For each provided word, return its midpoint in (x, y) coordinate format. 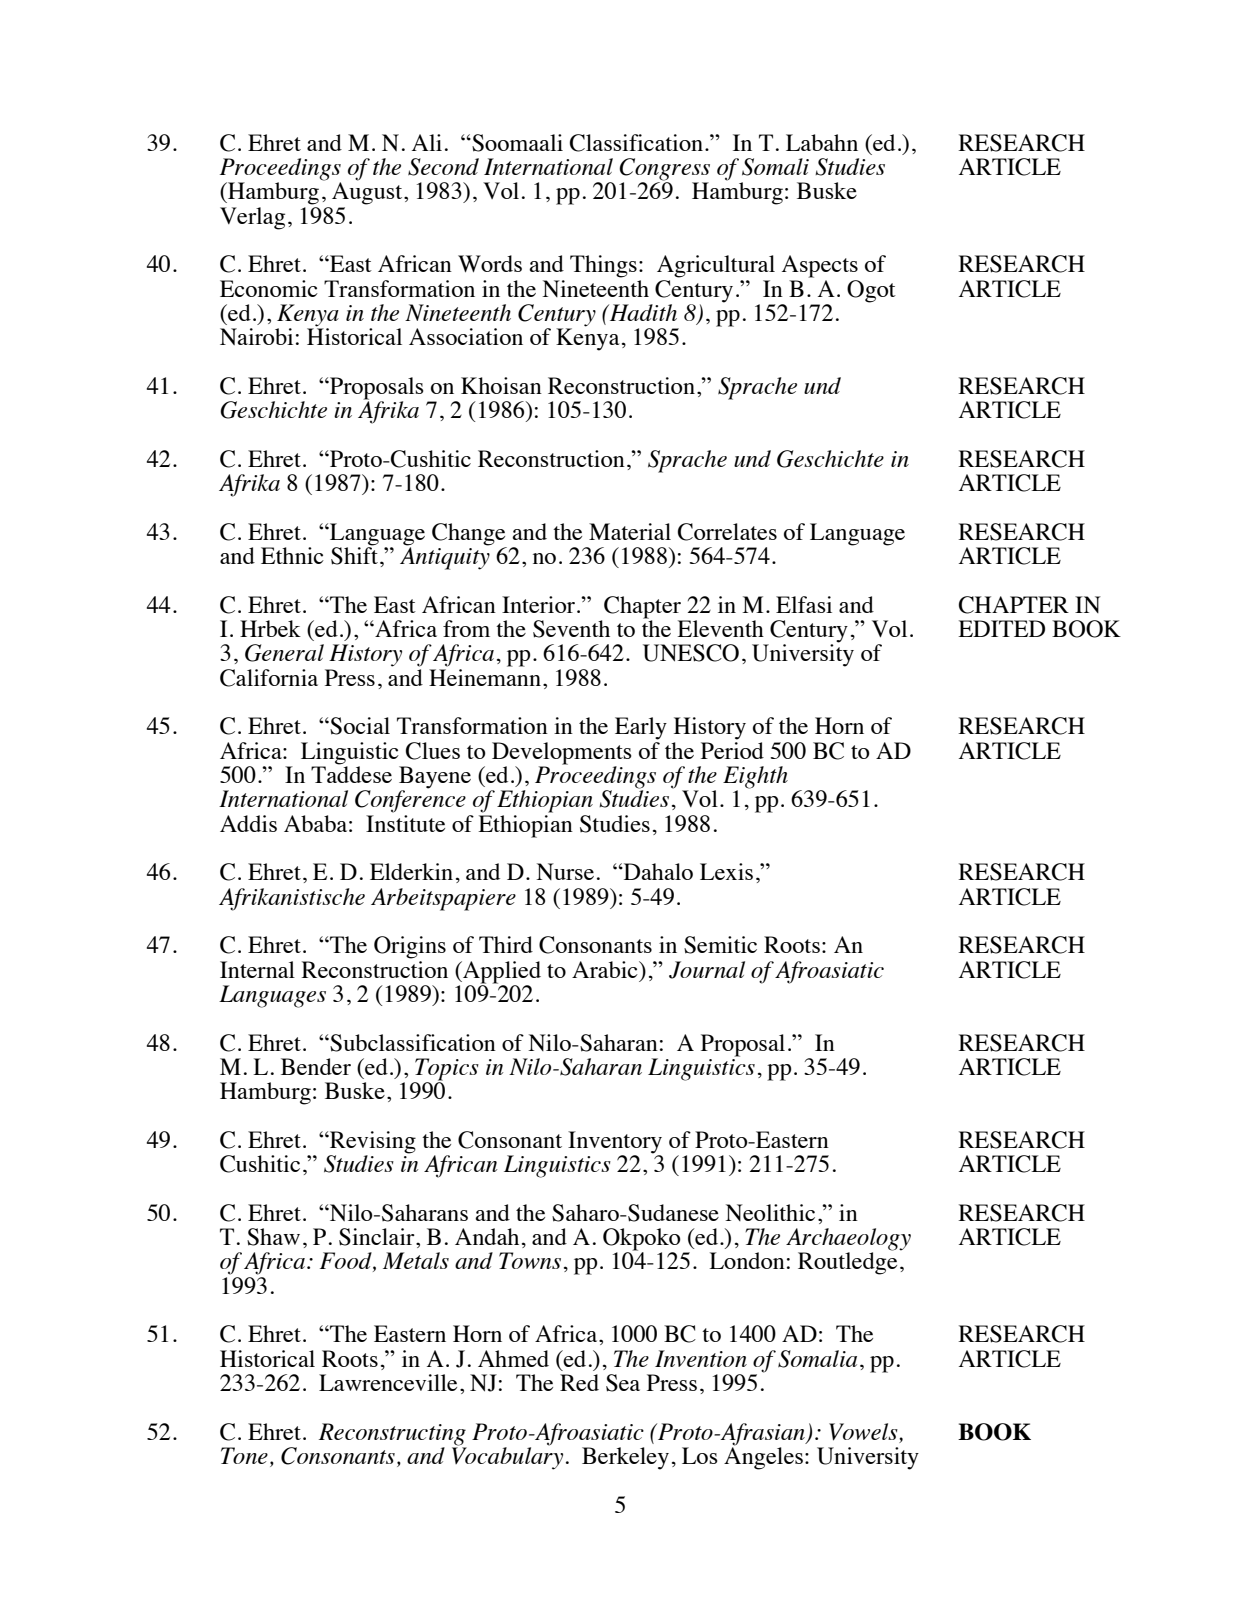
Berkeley (625, 1458)
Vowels (864, 1433)
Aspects (820, 266)
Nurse (565, 871)
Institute (405, 823)
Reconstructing (392, 1434)
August (368, 193)
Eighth (755, 778)
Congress (664, 170)
